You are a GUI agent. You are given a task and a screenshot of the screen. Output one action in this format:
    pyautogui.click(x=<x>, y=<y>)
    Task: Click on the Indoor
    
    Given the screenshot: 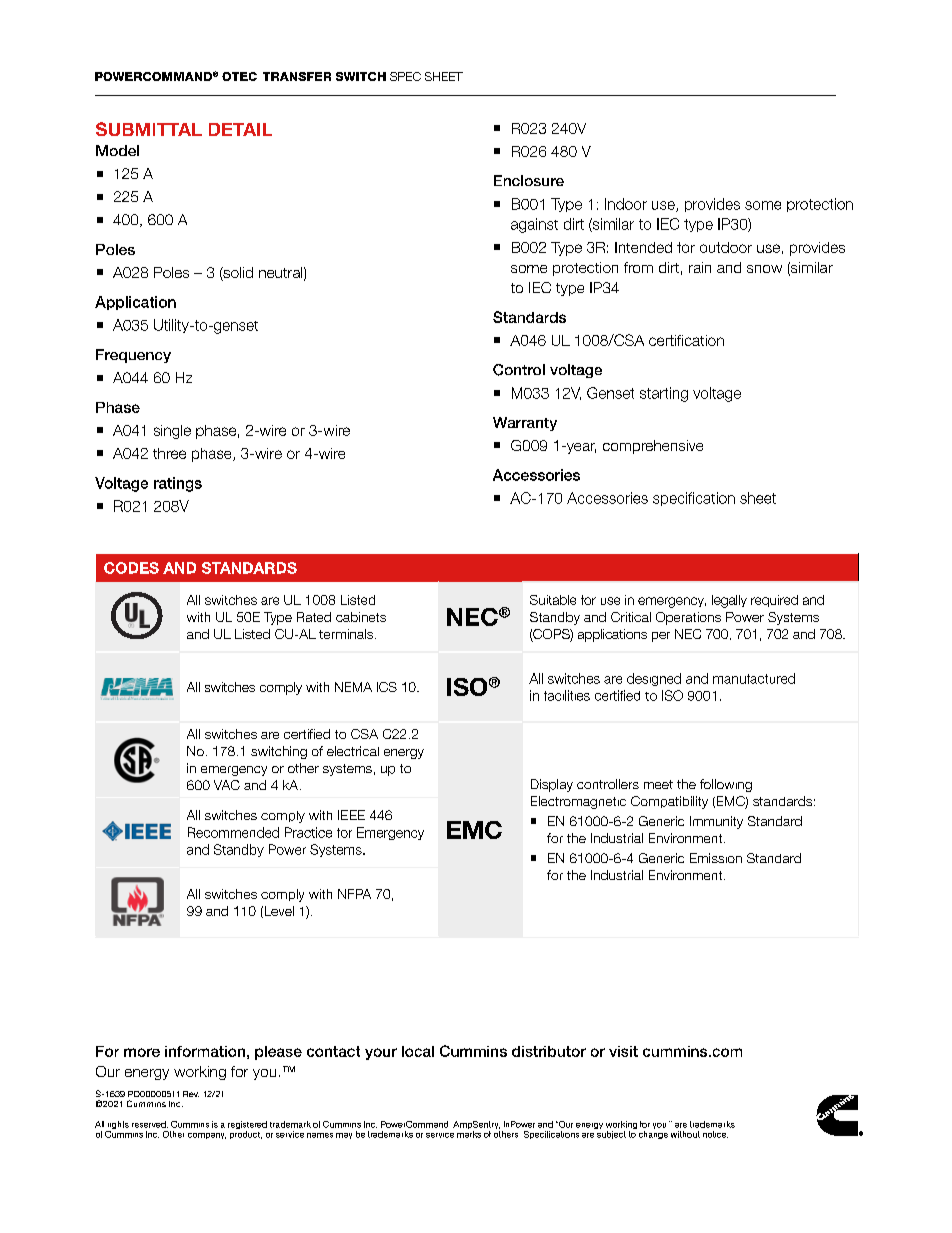 What is the action you would take?
    pyautogui.click(x=626, y=204)
